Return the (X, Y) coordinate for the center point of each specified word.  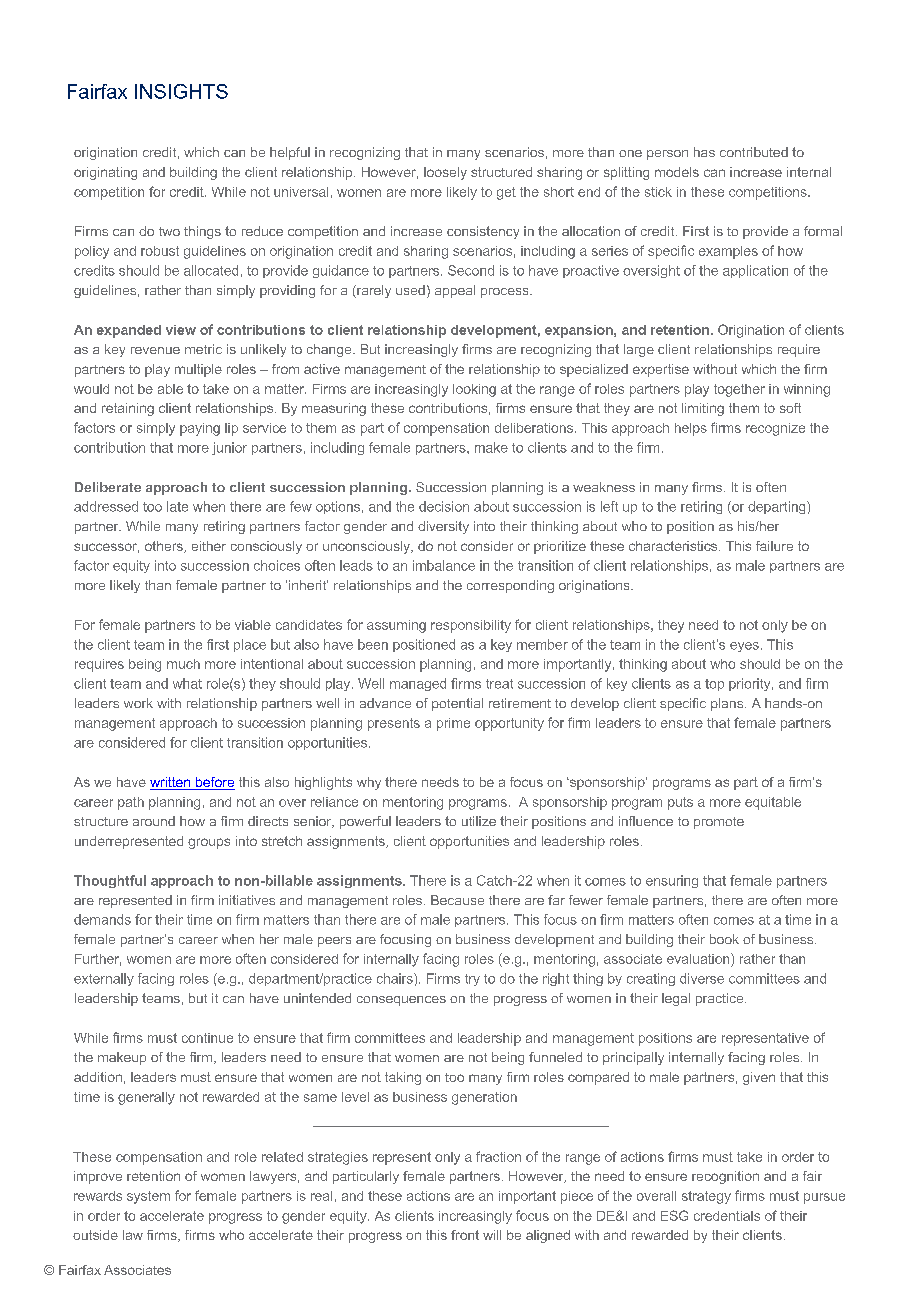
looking (474, 390)
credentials (727, 1216)
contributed (754, 152)
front (465, 1235)
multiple (198, 370)
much (183, 664)
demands (102, 919)
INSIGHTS (181, 91)
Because (457, 900)
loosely (445, 173)
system (148, 1197)
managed (418, 684)
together (739, 390)
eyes (744, 647)
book (724, 939)
